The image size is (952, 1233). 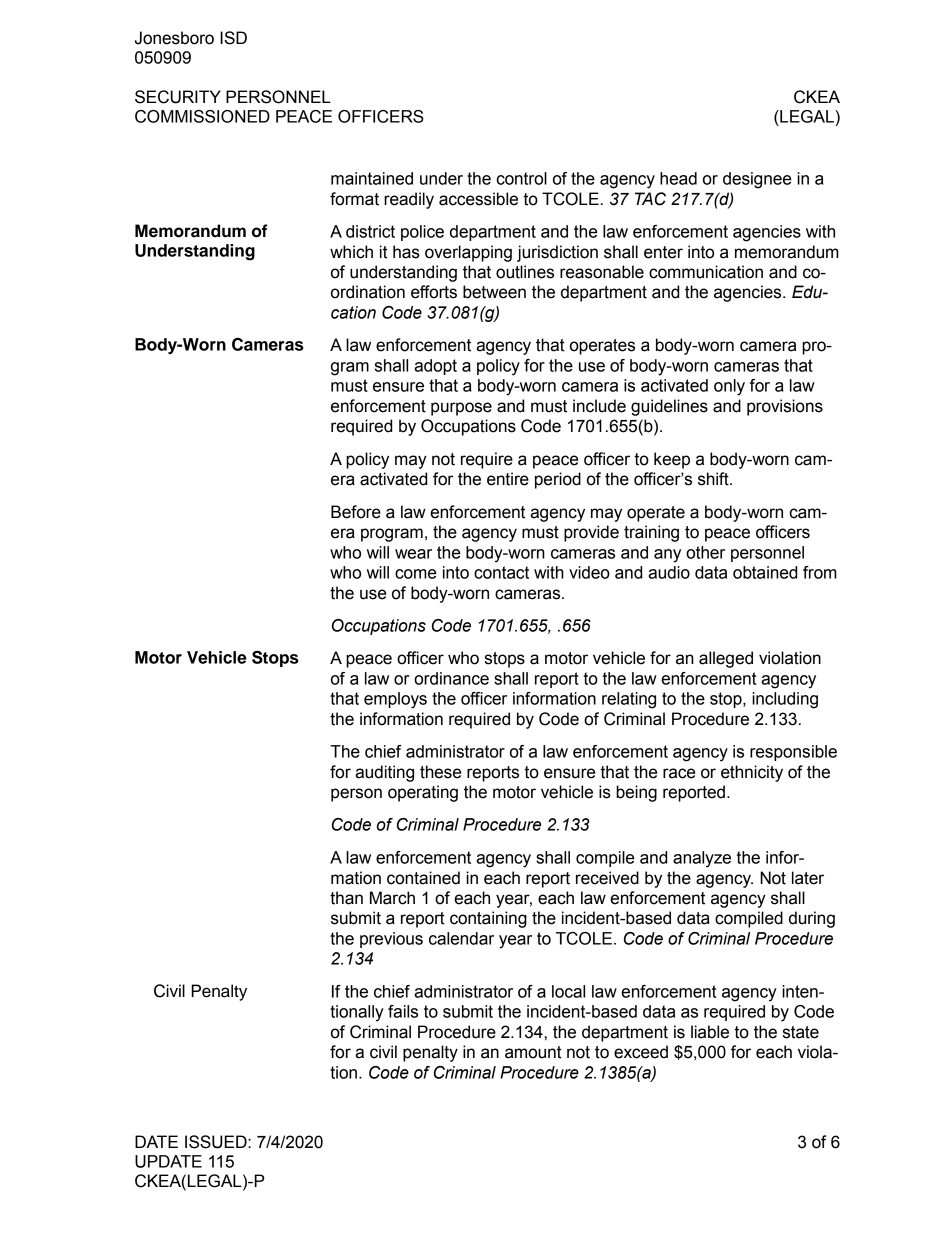 I want to click on ISSUED, so click(x=217, y=1142).
